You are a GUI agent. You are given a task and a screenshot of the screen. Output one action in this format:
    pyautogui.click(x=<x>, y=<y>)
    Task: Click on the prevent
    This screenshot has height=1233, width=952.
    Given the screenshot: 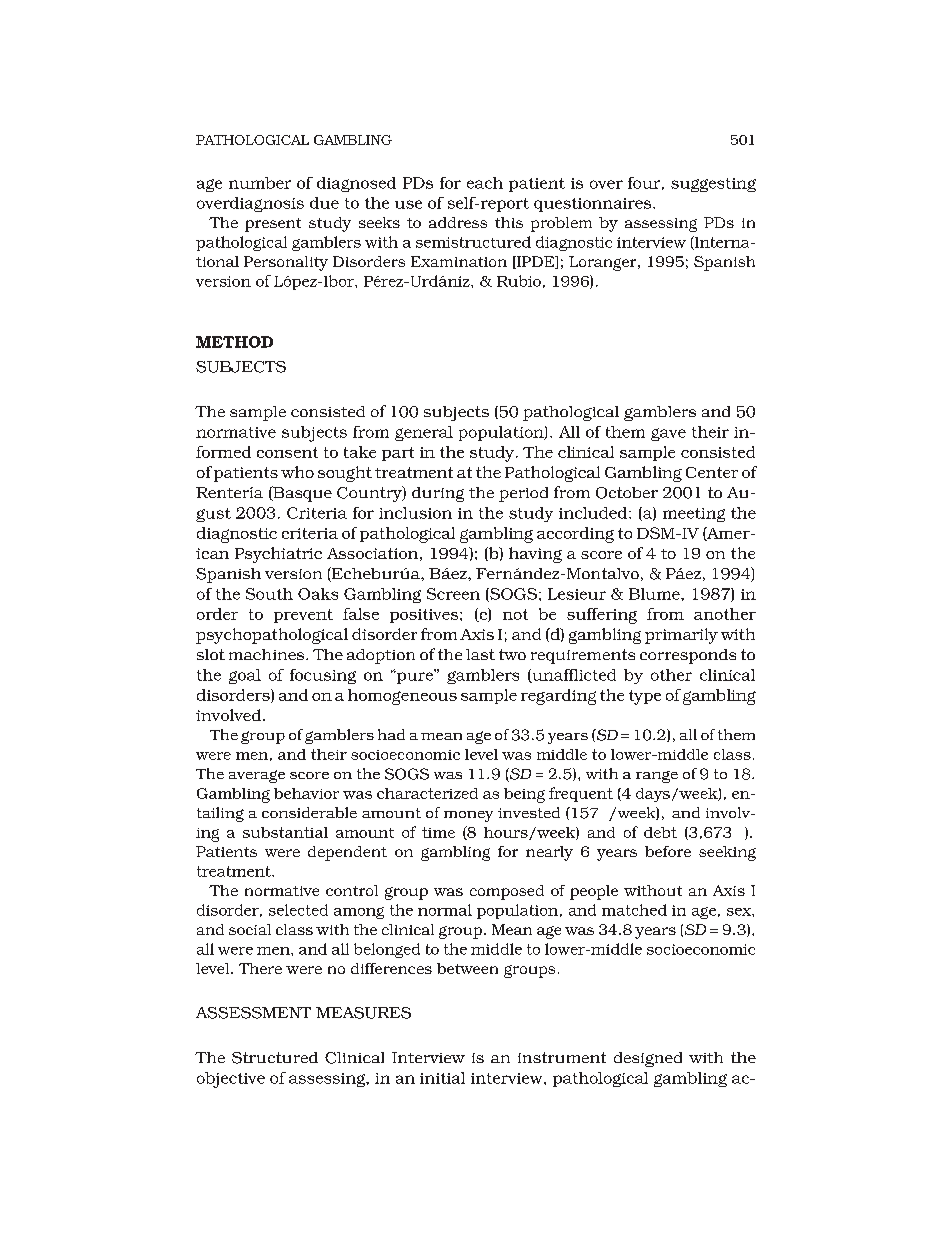 What is the action you would take?
    pyautogui.click(x=303, y=616)
